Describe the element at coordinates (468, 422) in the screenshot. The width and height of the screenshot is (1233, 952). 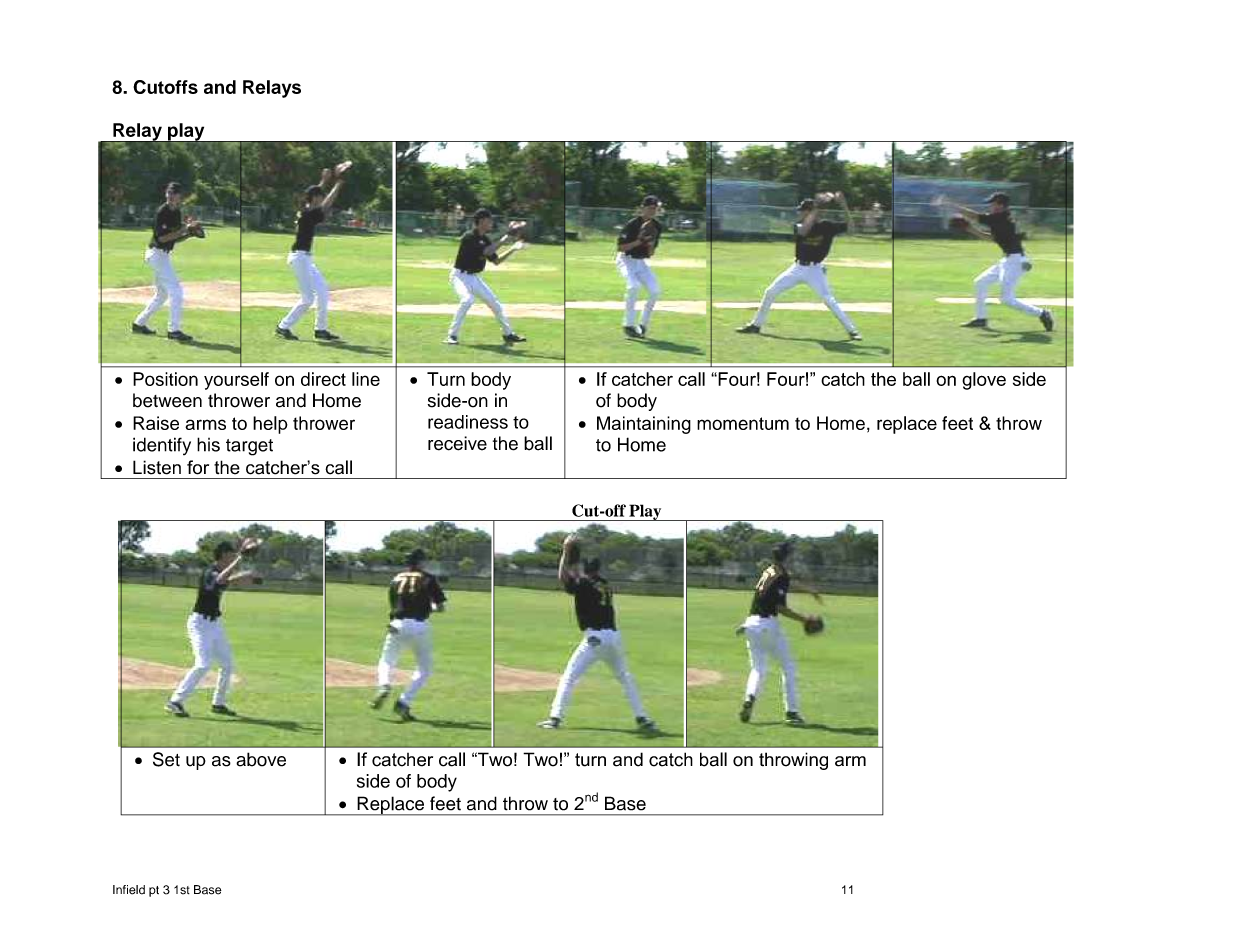
I see `readiness` at that location.
